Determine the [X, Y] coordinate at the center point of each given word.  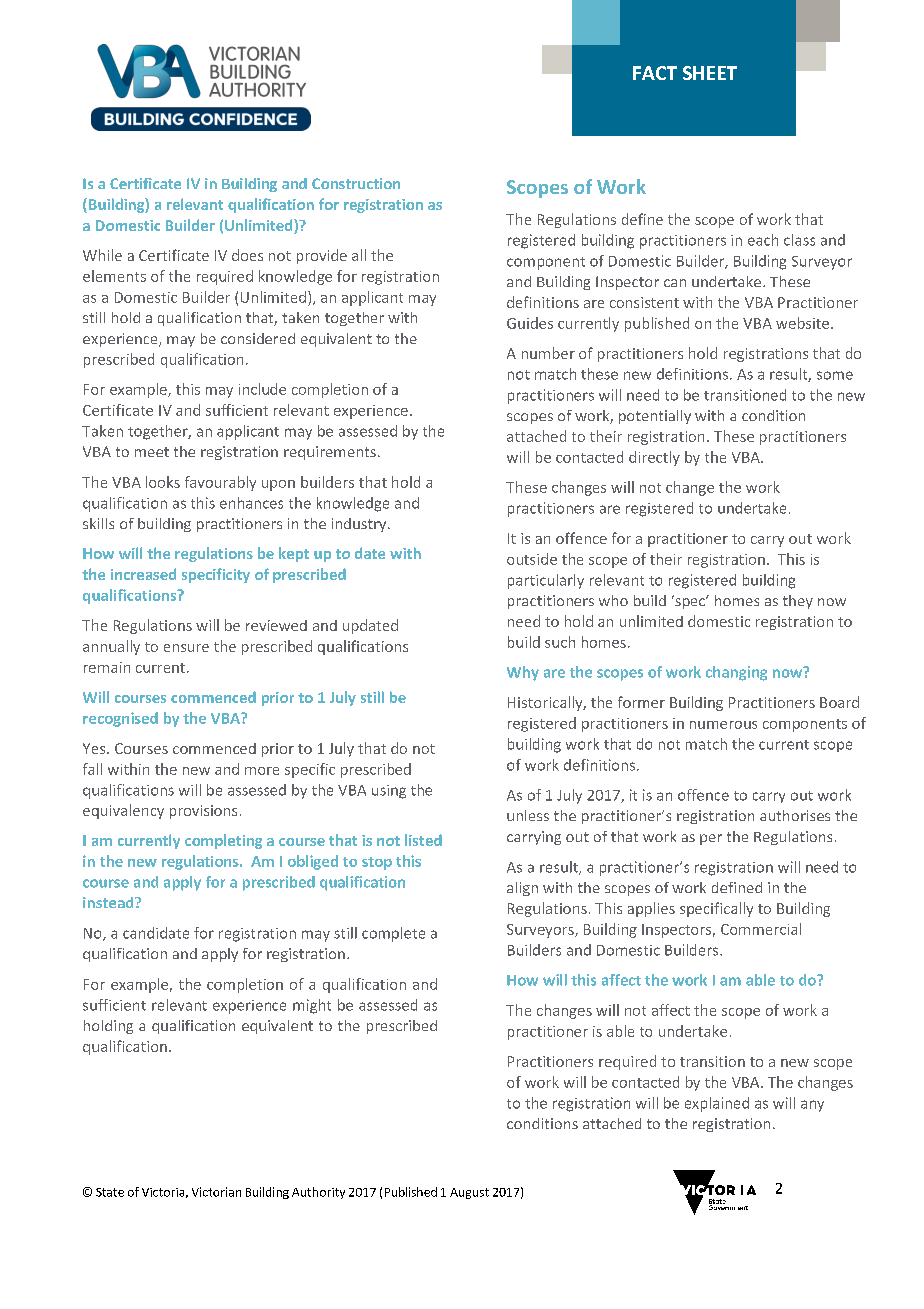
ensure [186, 648]
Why [523, 673]
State [110, 1192]
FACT [655, 73]
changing [736, 673]
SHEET [710, 73]
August [469, 1193]
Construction [356, 183]
